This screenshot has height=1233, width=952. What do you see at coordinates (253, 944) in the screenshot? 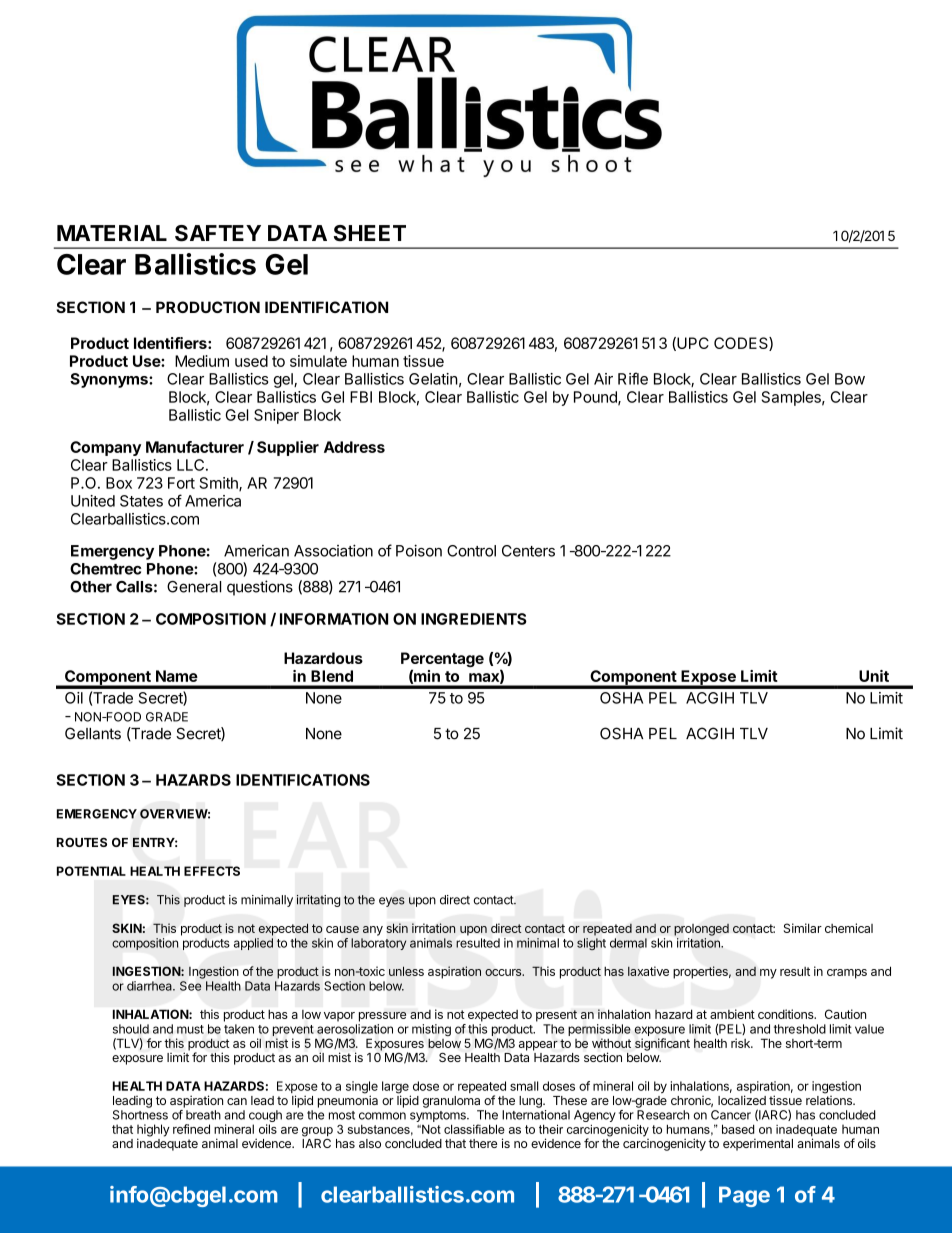
I see `applied` at bounding box center [253, 944].
